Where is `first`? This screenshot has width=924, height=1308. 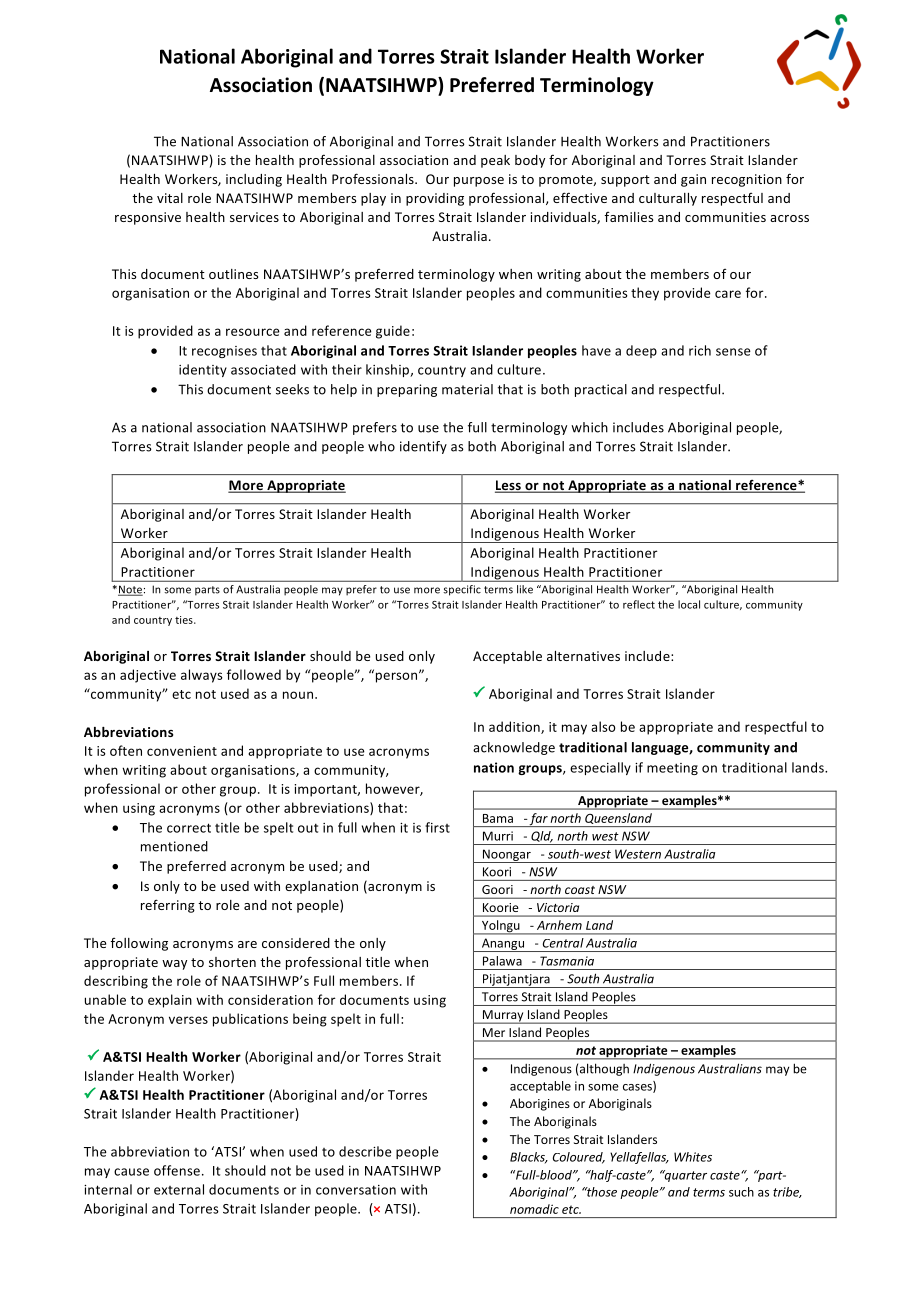 first is located at coordinates (437, 827).
